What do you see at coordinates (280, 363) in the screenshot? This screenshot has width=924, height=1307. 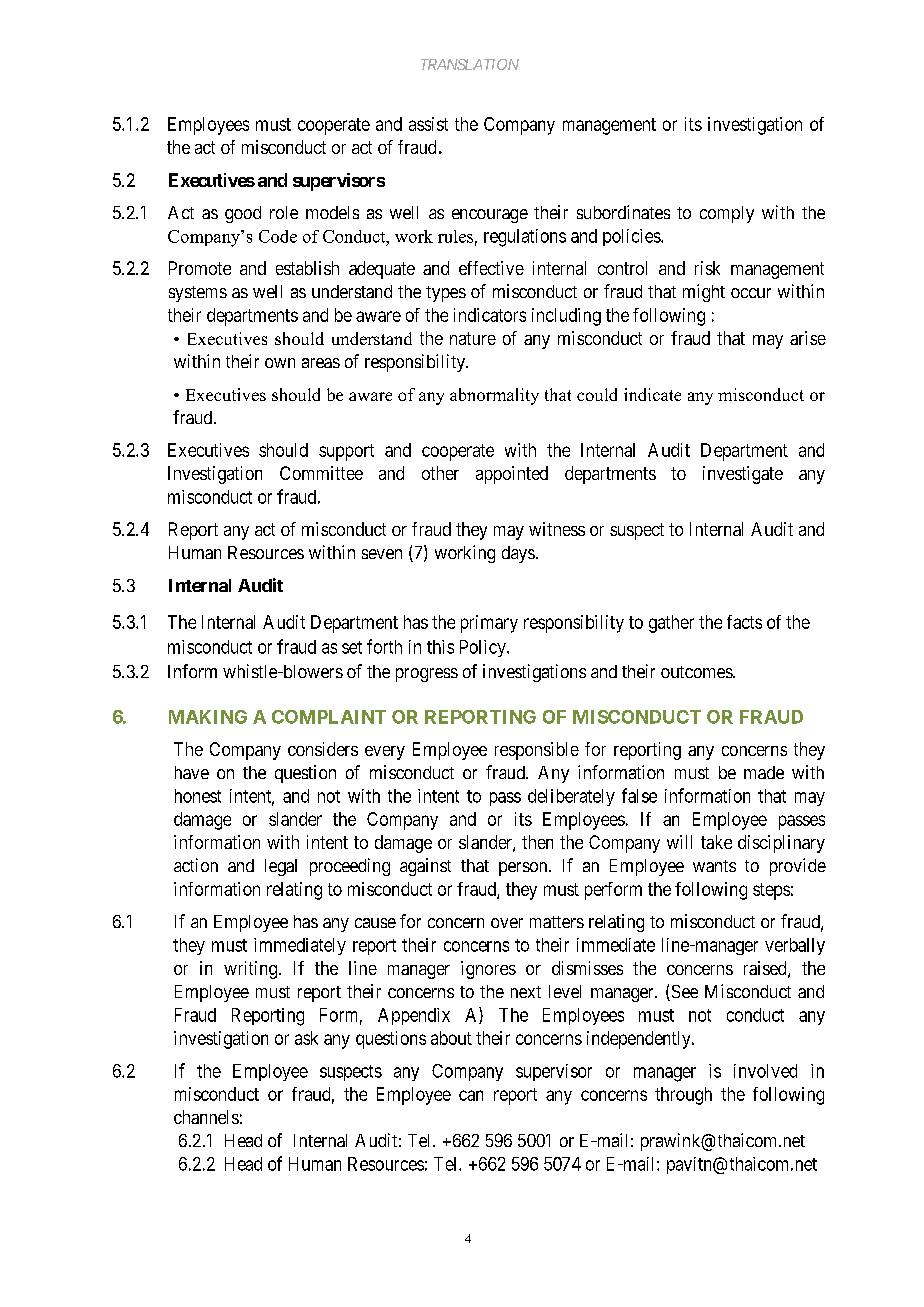 I see `own` at bounding box center [280, 363].
